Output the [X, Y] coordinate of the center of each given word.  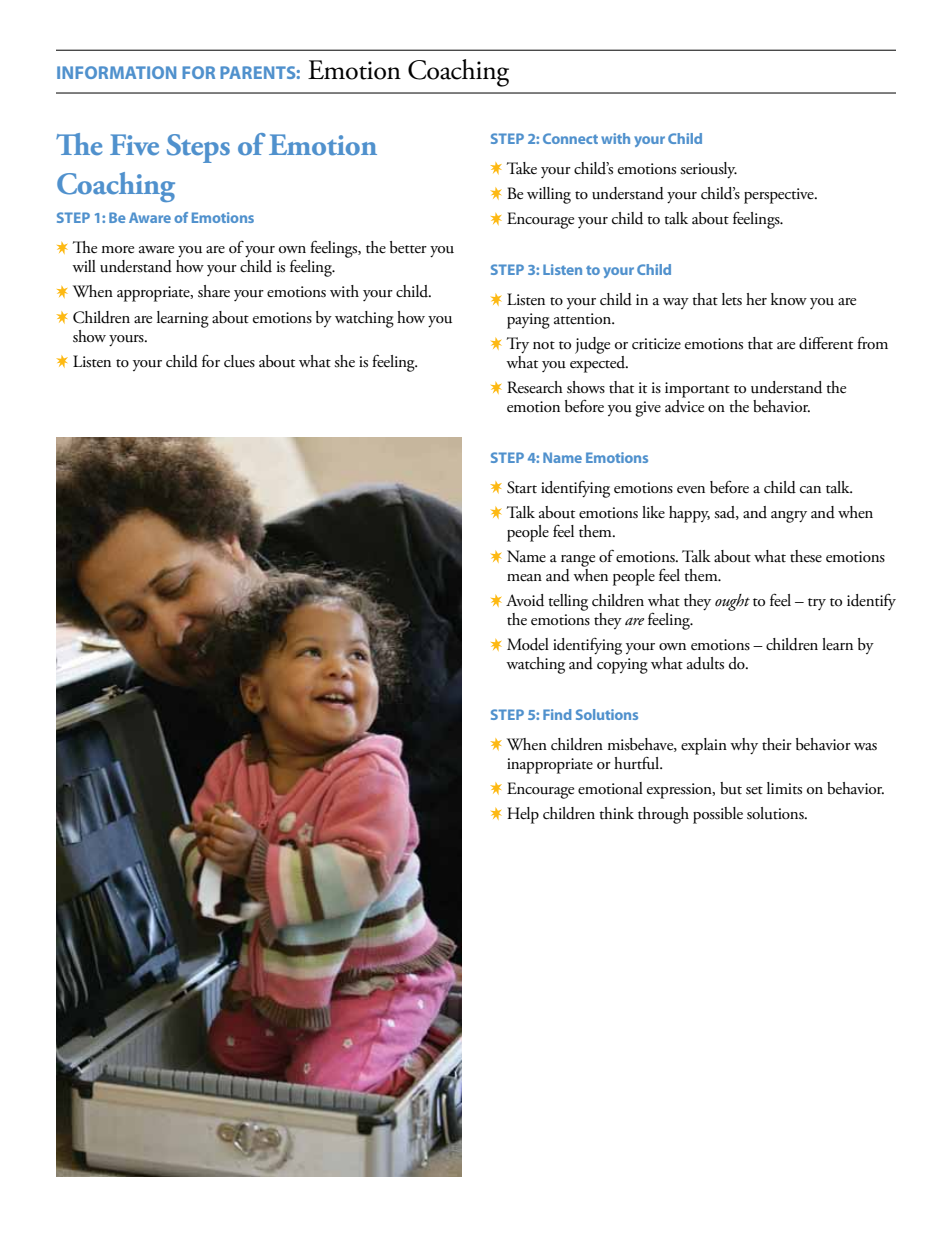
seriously [708, 170]
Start [522, 487]
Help [523, 815]
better [408, 247]
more [117, 250]
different [826, 343]
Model [528, 644]
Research [535, 387]
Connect [570, 138]
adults [705, 663]
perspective [780, 196]
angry [789, 517]
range [578, 561]
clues [239, 361]
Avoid [525, 600]
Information [116, 72]
